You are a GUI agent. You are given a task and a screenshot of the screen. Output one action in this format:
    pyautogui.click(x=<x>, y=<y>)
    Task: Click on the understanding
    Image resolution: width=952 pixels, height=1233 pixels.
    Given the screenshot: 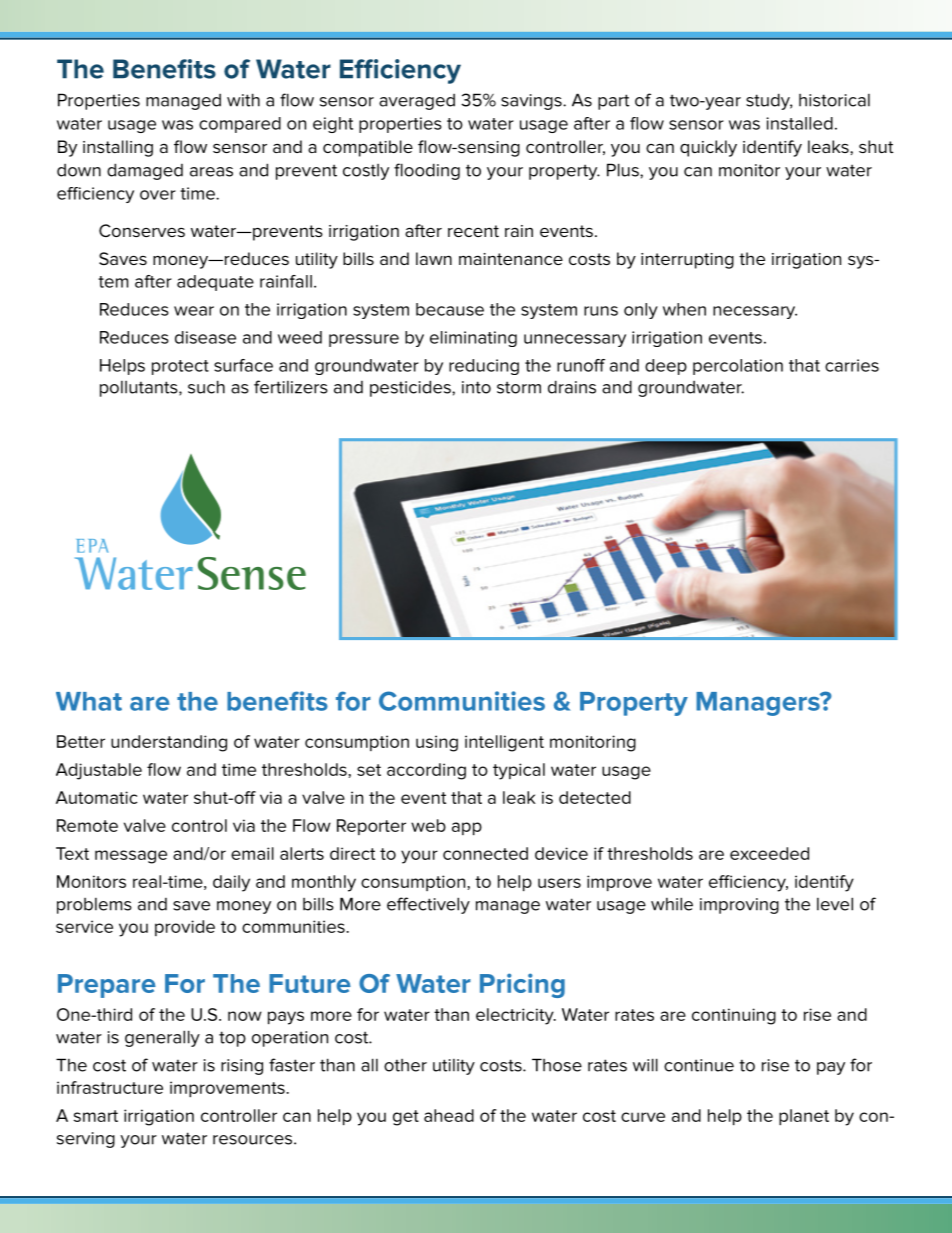 What is the action you would take?
    pyautogui.click(x=169, y=743)
